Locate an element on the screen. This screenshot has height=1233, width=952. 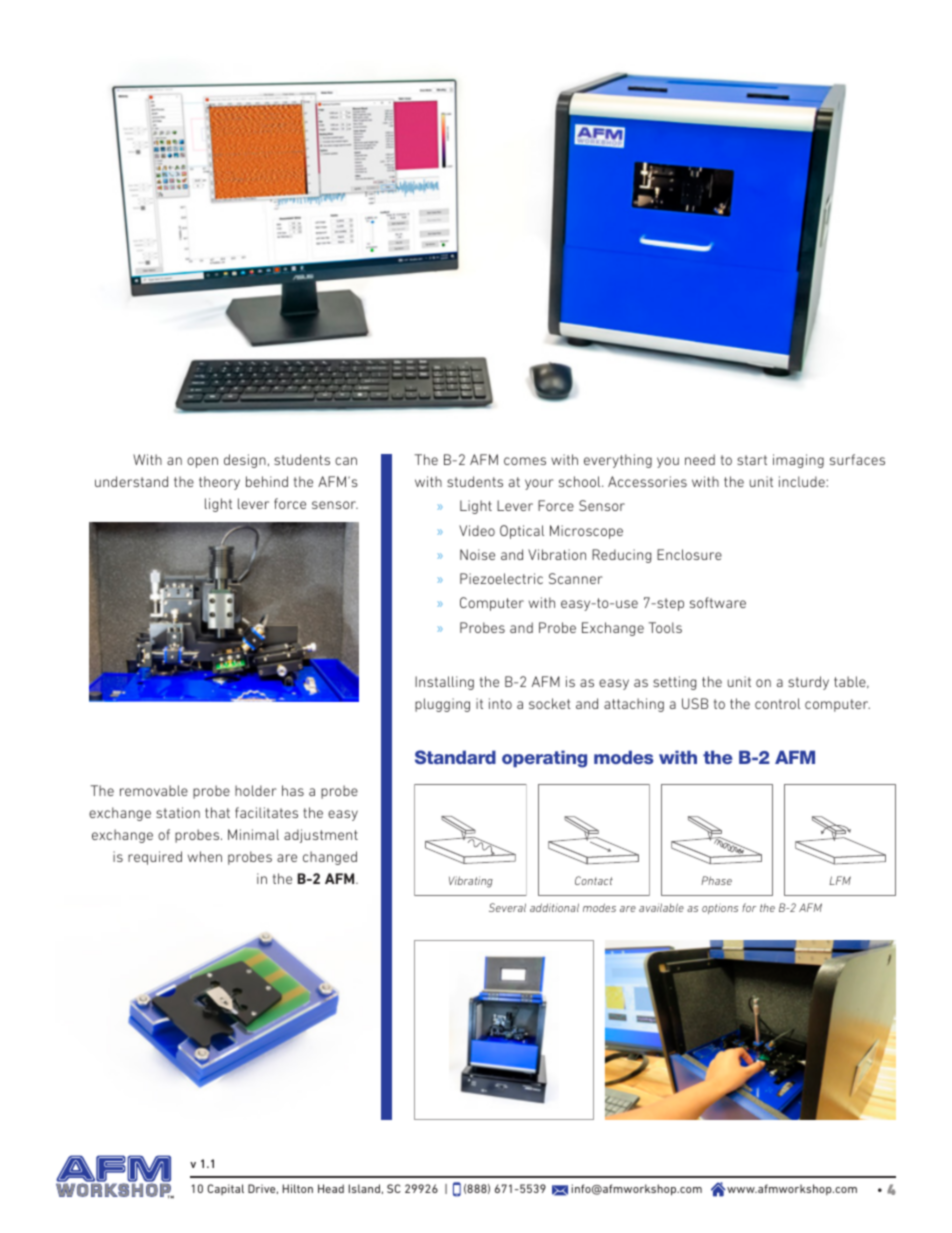
into is located at coordinates (500, 703).
